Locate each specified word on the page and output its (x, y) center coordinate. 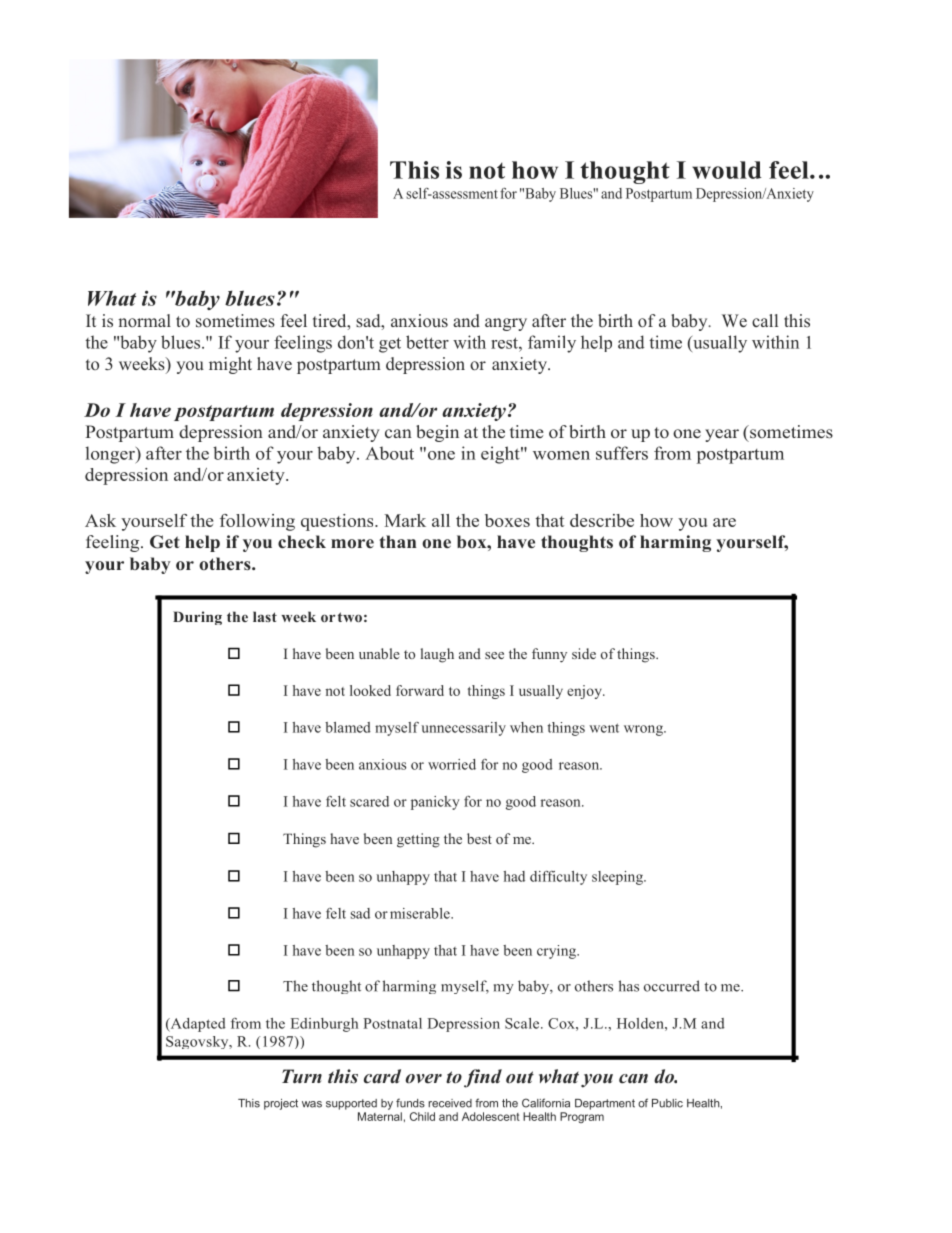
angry (506, 324)
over (423, 1079)
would (727, 170)
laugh (437, 655)
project (281, 1104)
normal (144, 320)
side (584, 653)
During (197, 618)
